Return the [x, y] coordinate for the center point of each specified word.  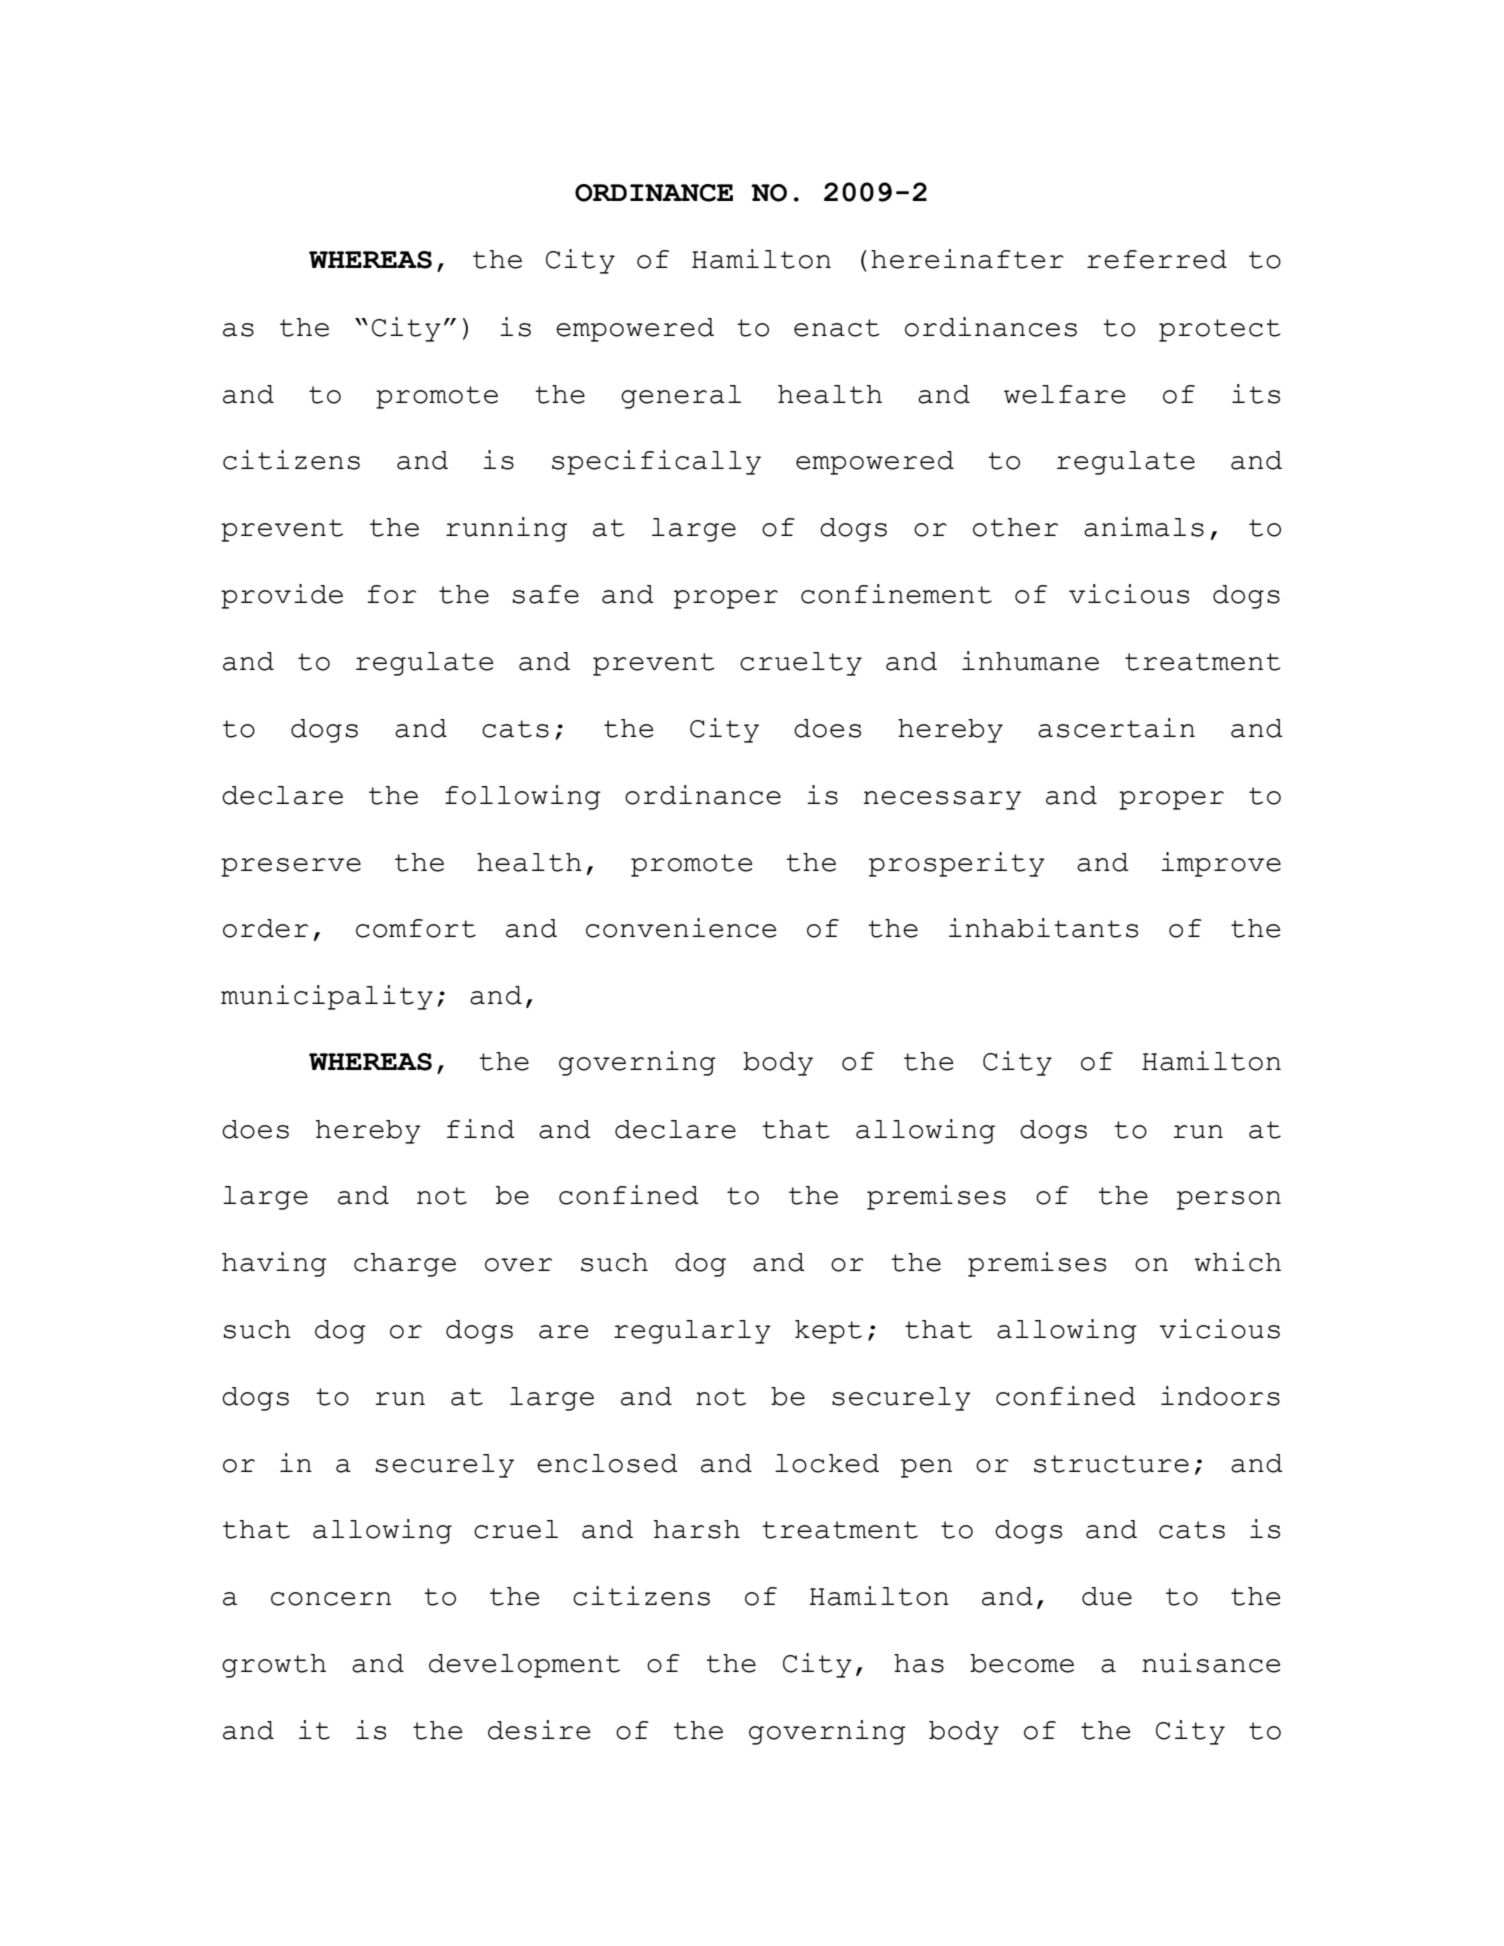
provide [282, 596]
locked [827, 1463]
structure [1111, 1464]
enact [837, 328]
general [681, 397]
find [481, 1129]
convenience [681, 928]
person [1229, 1200]
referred [1157, 259]
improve [1221, 864]
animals [1144, 527]
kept [828, 1332]
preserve [291, 867]
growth [274, 1666]
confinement [896, 594]
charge [405, 1265]
